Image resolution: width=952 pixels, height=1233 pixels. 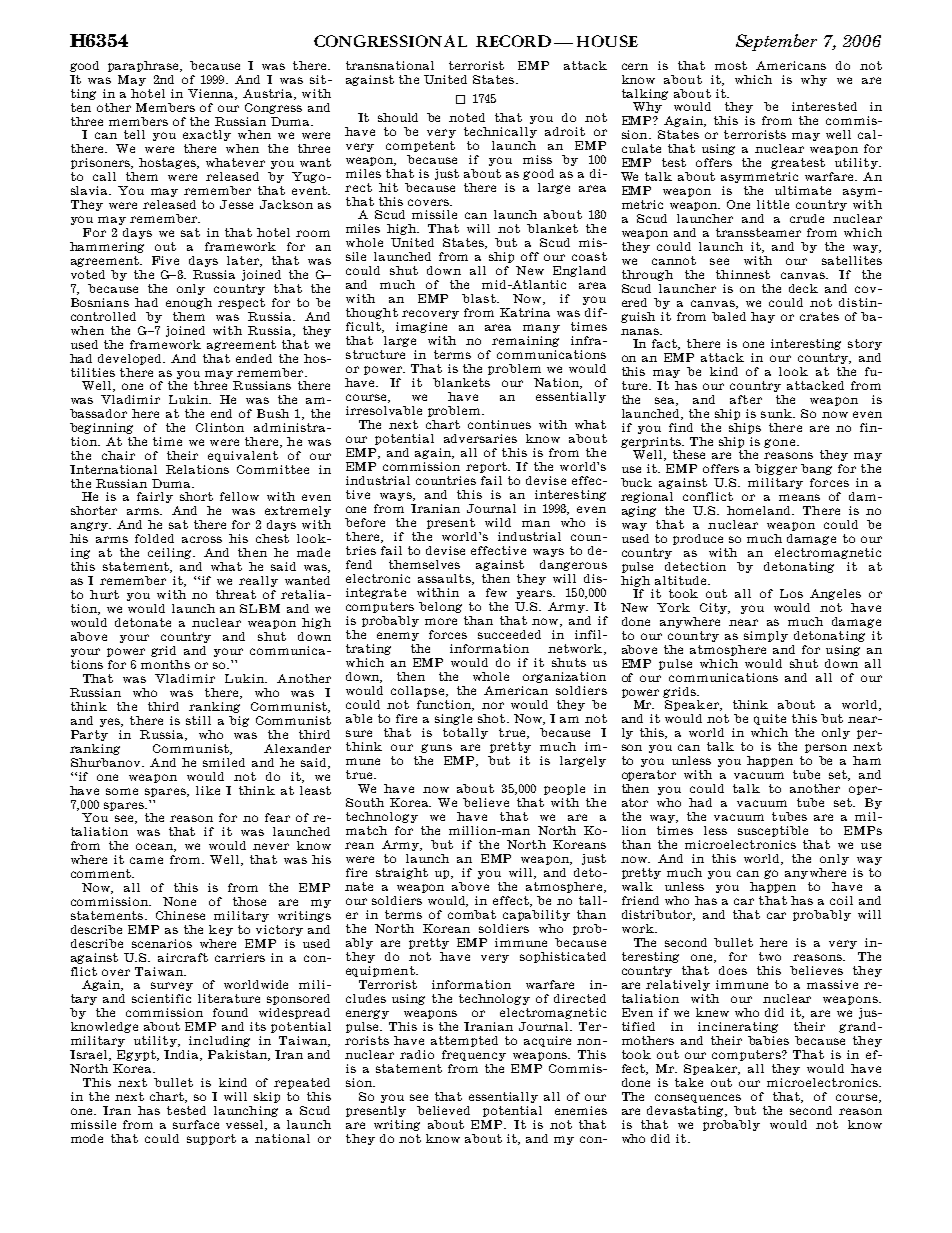 I want to click on Vienna, so click(x=212, y=94).
